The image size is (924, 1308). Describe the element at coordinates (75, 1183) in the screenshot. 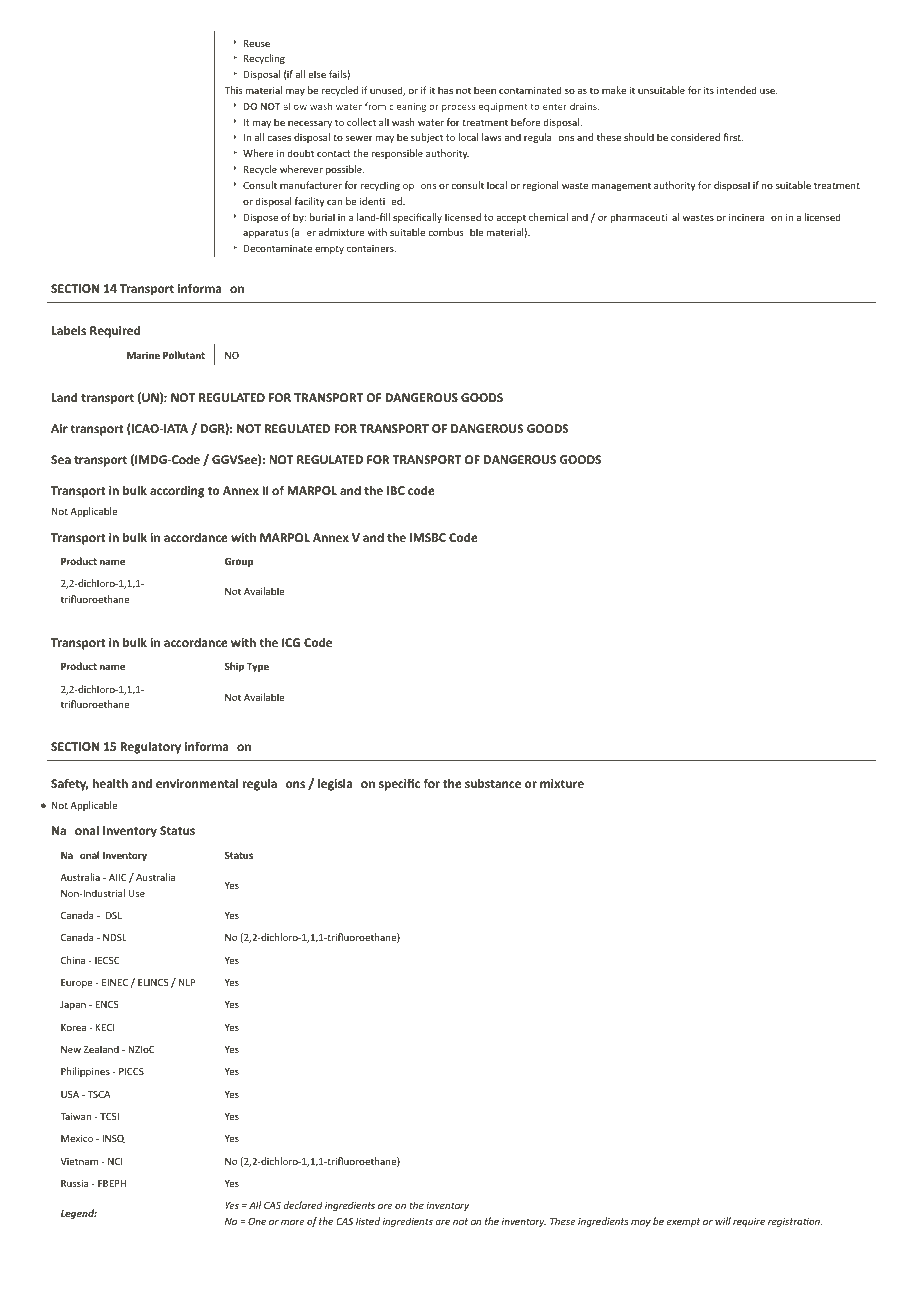

I see `Russia` at that location.
